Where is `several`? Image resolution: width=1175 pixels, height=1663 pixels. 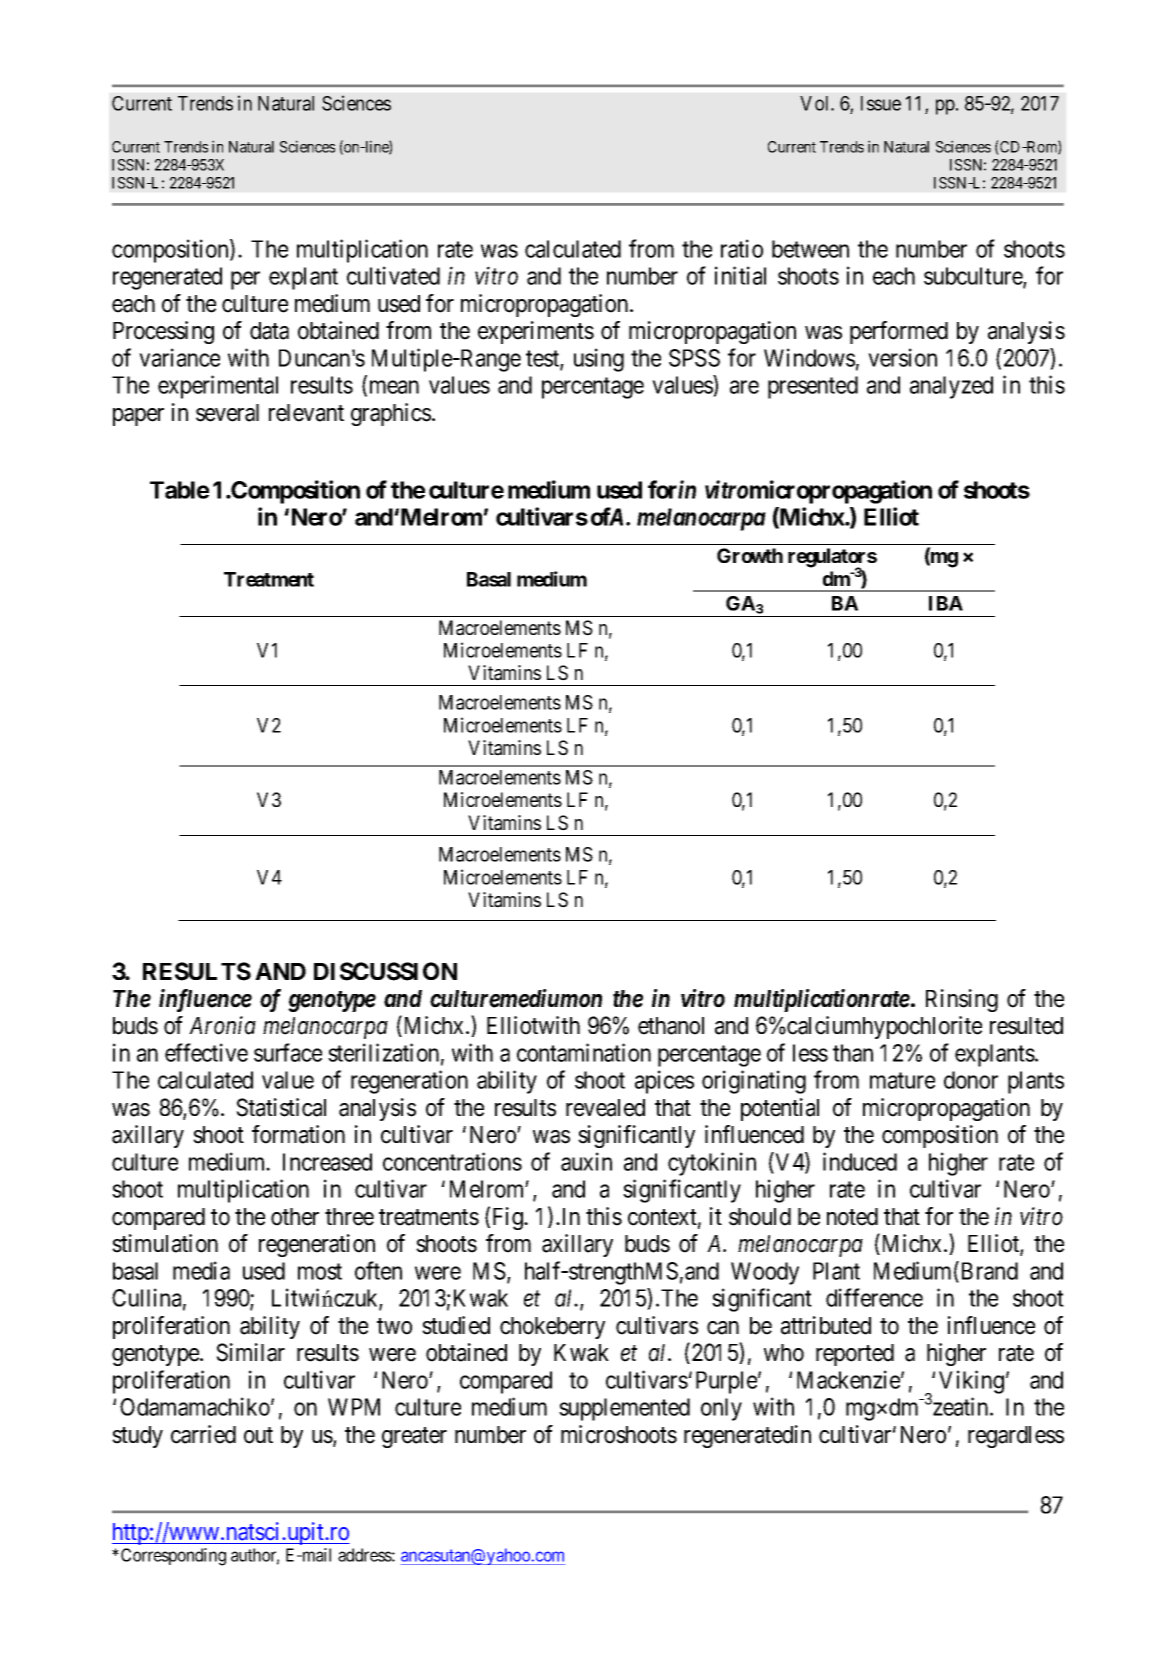 several is located at coordinates (227, 413).
